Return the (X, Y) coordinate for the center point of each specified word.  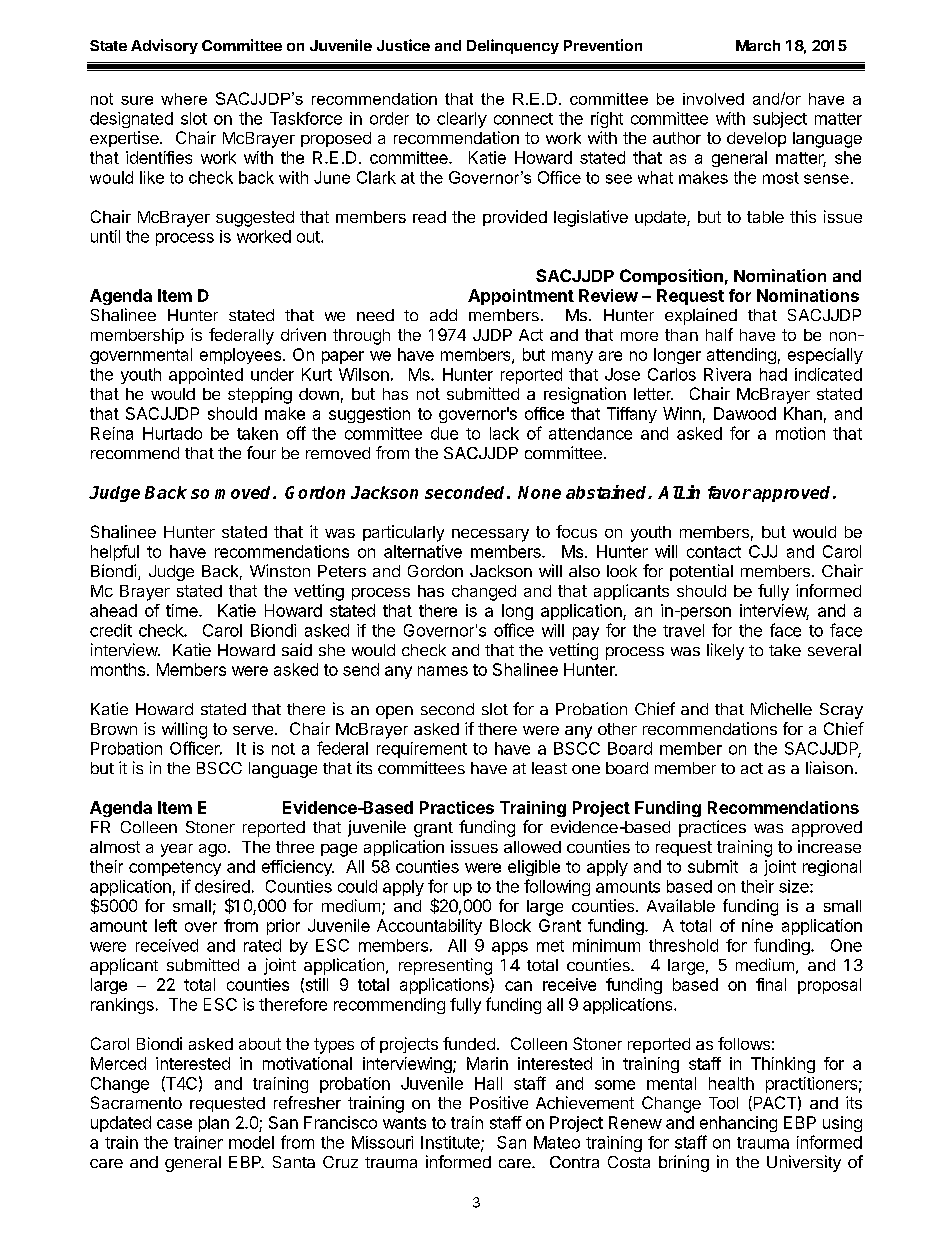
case (174, 1124)
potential (701, 572)
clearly (462, 120)
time (183, 610)
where (184, 99)
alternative (423, 551)
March (758, 45)
